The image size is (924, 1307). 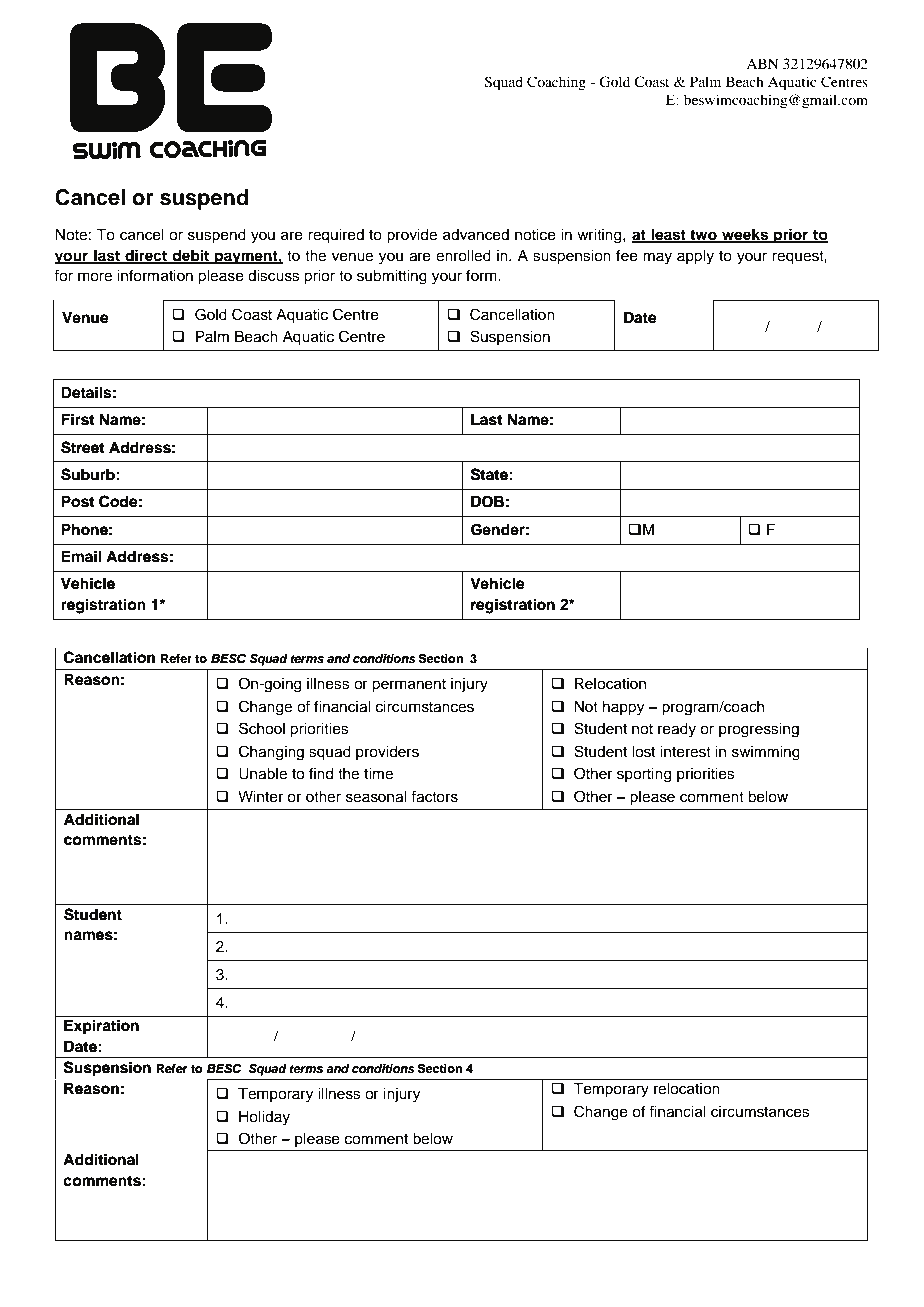 I want to click on advanced, so click(x=476, y=235).
